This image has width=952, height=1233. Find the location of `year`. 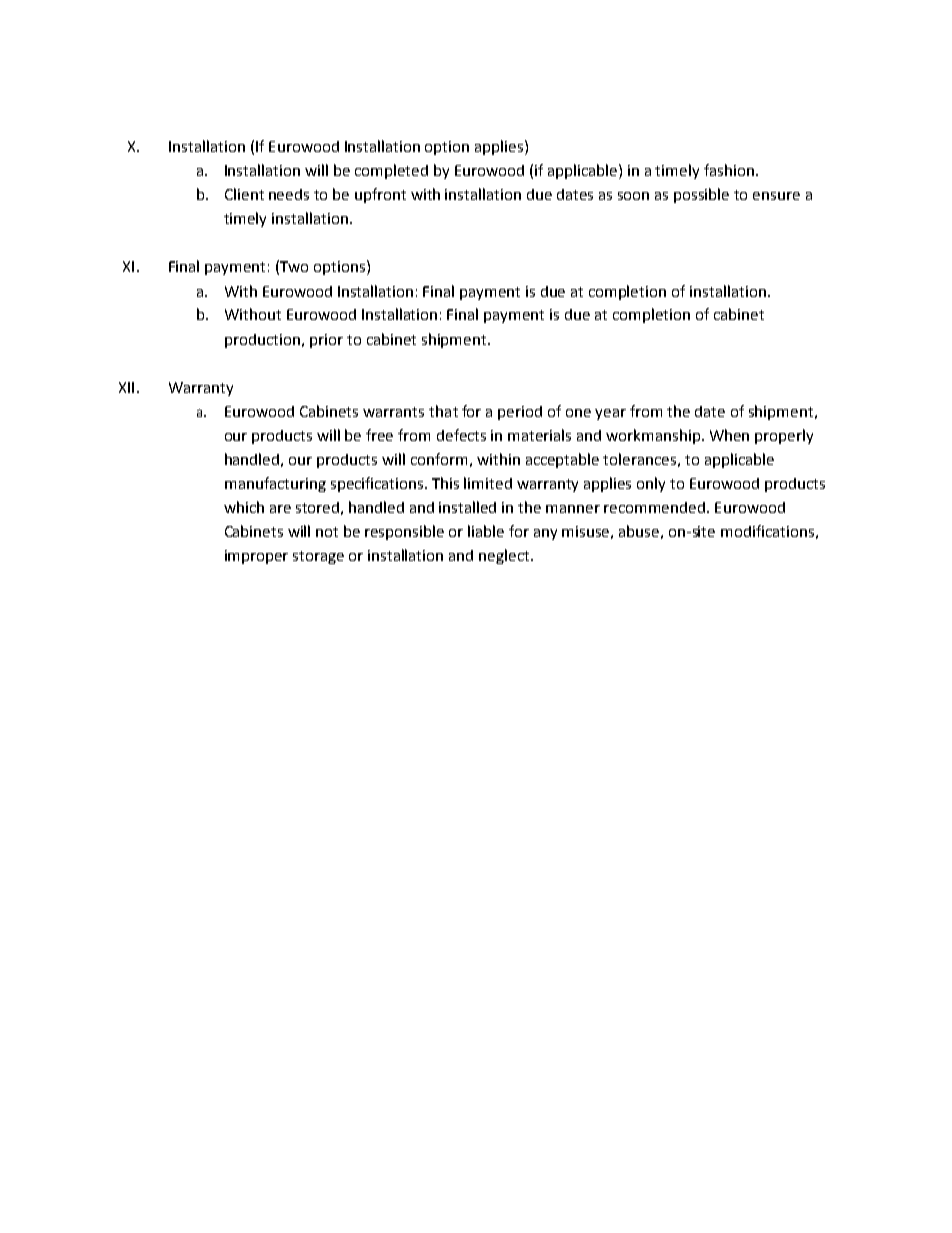

year is located at coordinates (610, 414).
